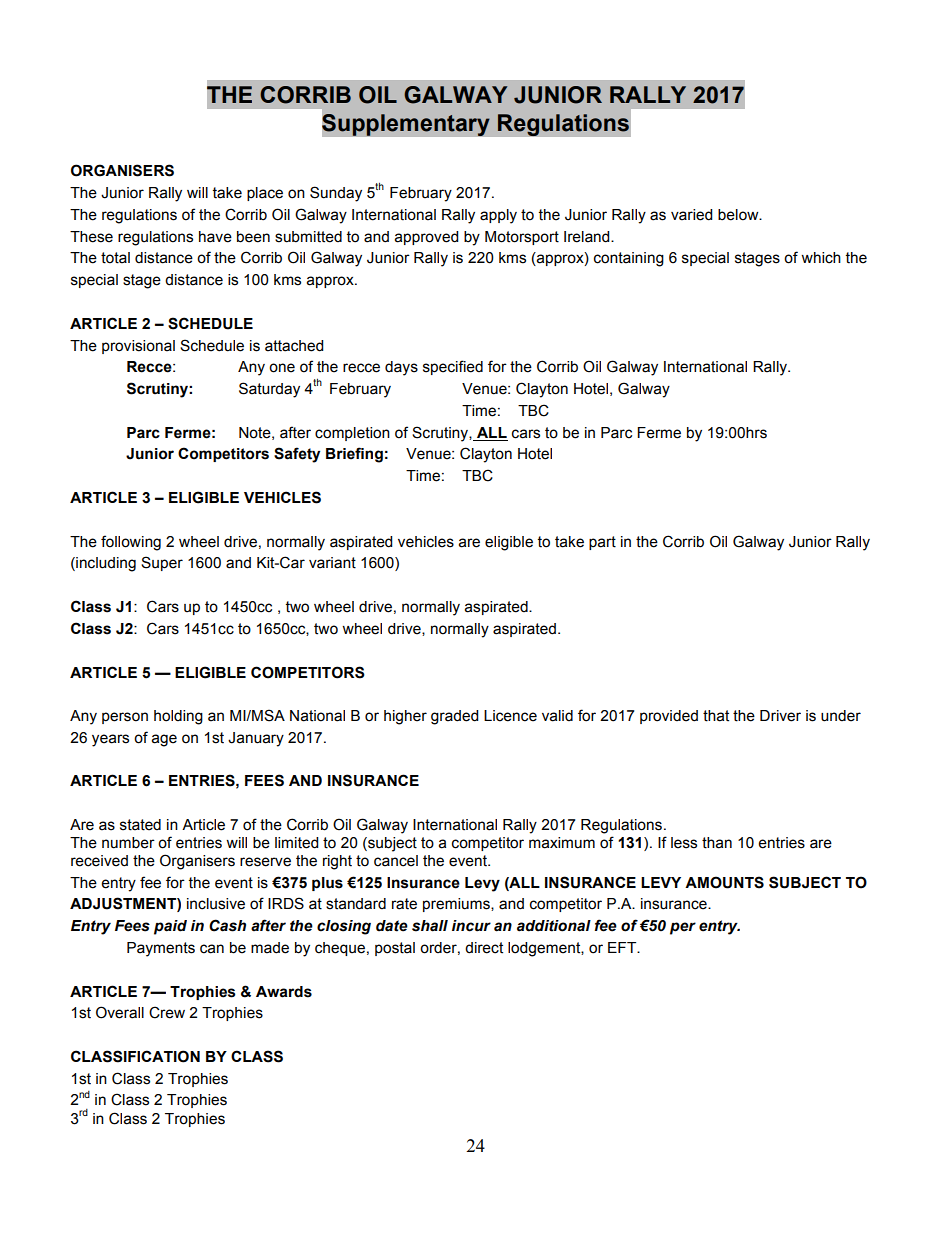  What do you see at coordinates (332, 563) in the screenshot?
I see `variant` at bounding box center [332, 563].
